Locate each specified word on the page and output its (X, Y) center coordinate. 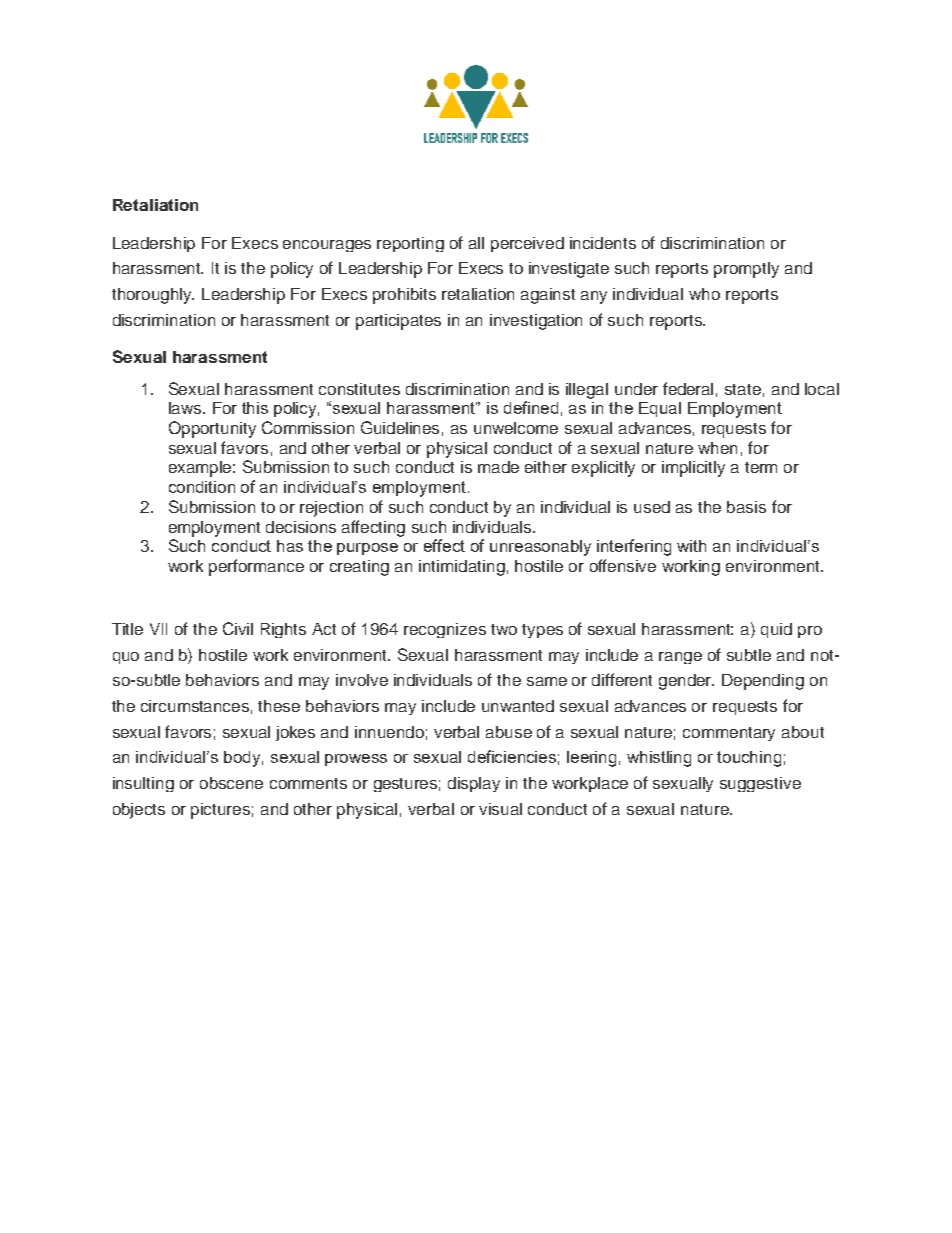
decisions (301, 527)
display (474, 784)
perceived (527, 244)
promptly (746, 270)
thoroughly (153, 296)
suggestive (760, 784)
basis (746, 507)
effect (444, 545)
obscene (231, 783)
